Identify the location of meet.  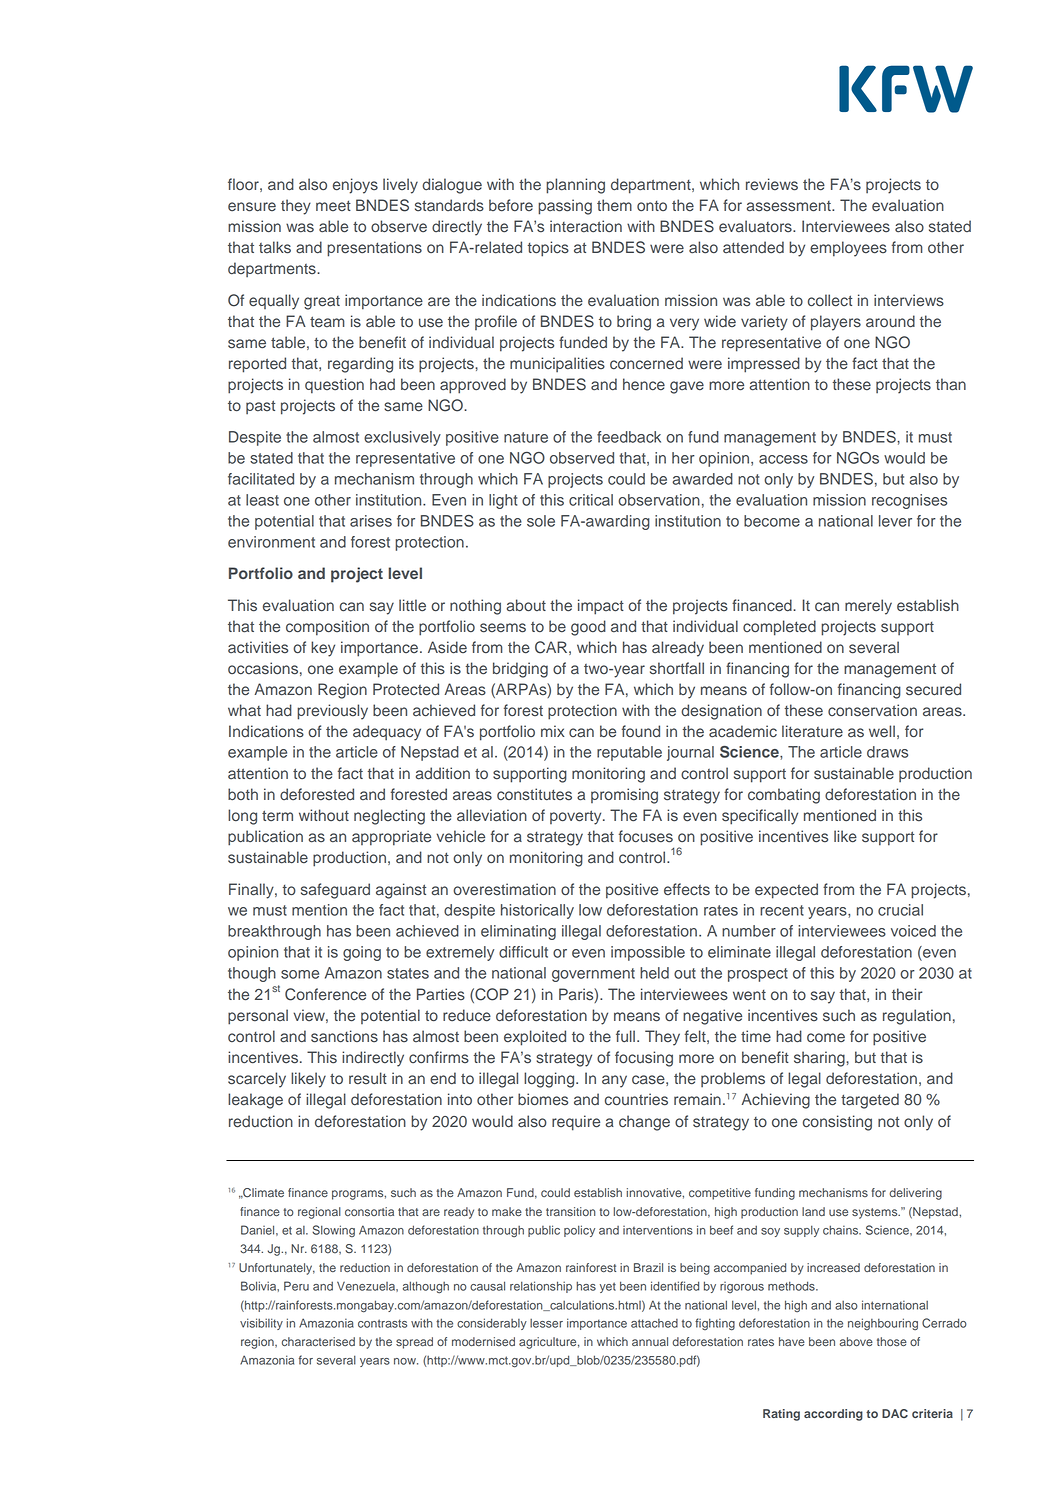
(333, 205).
